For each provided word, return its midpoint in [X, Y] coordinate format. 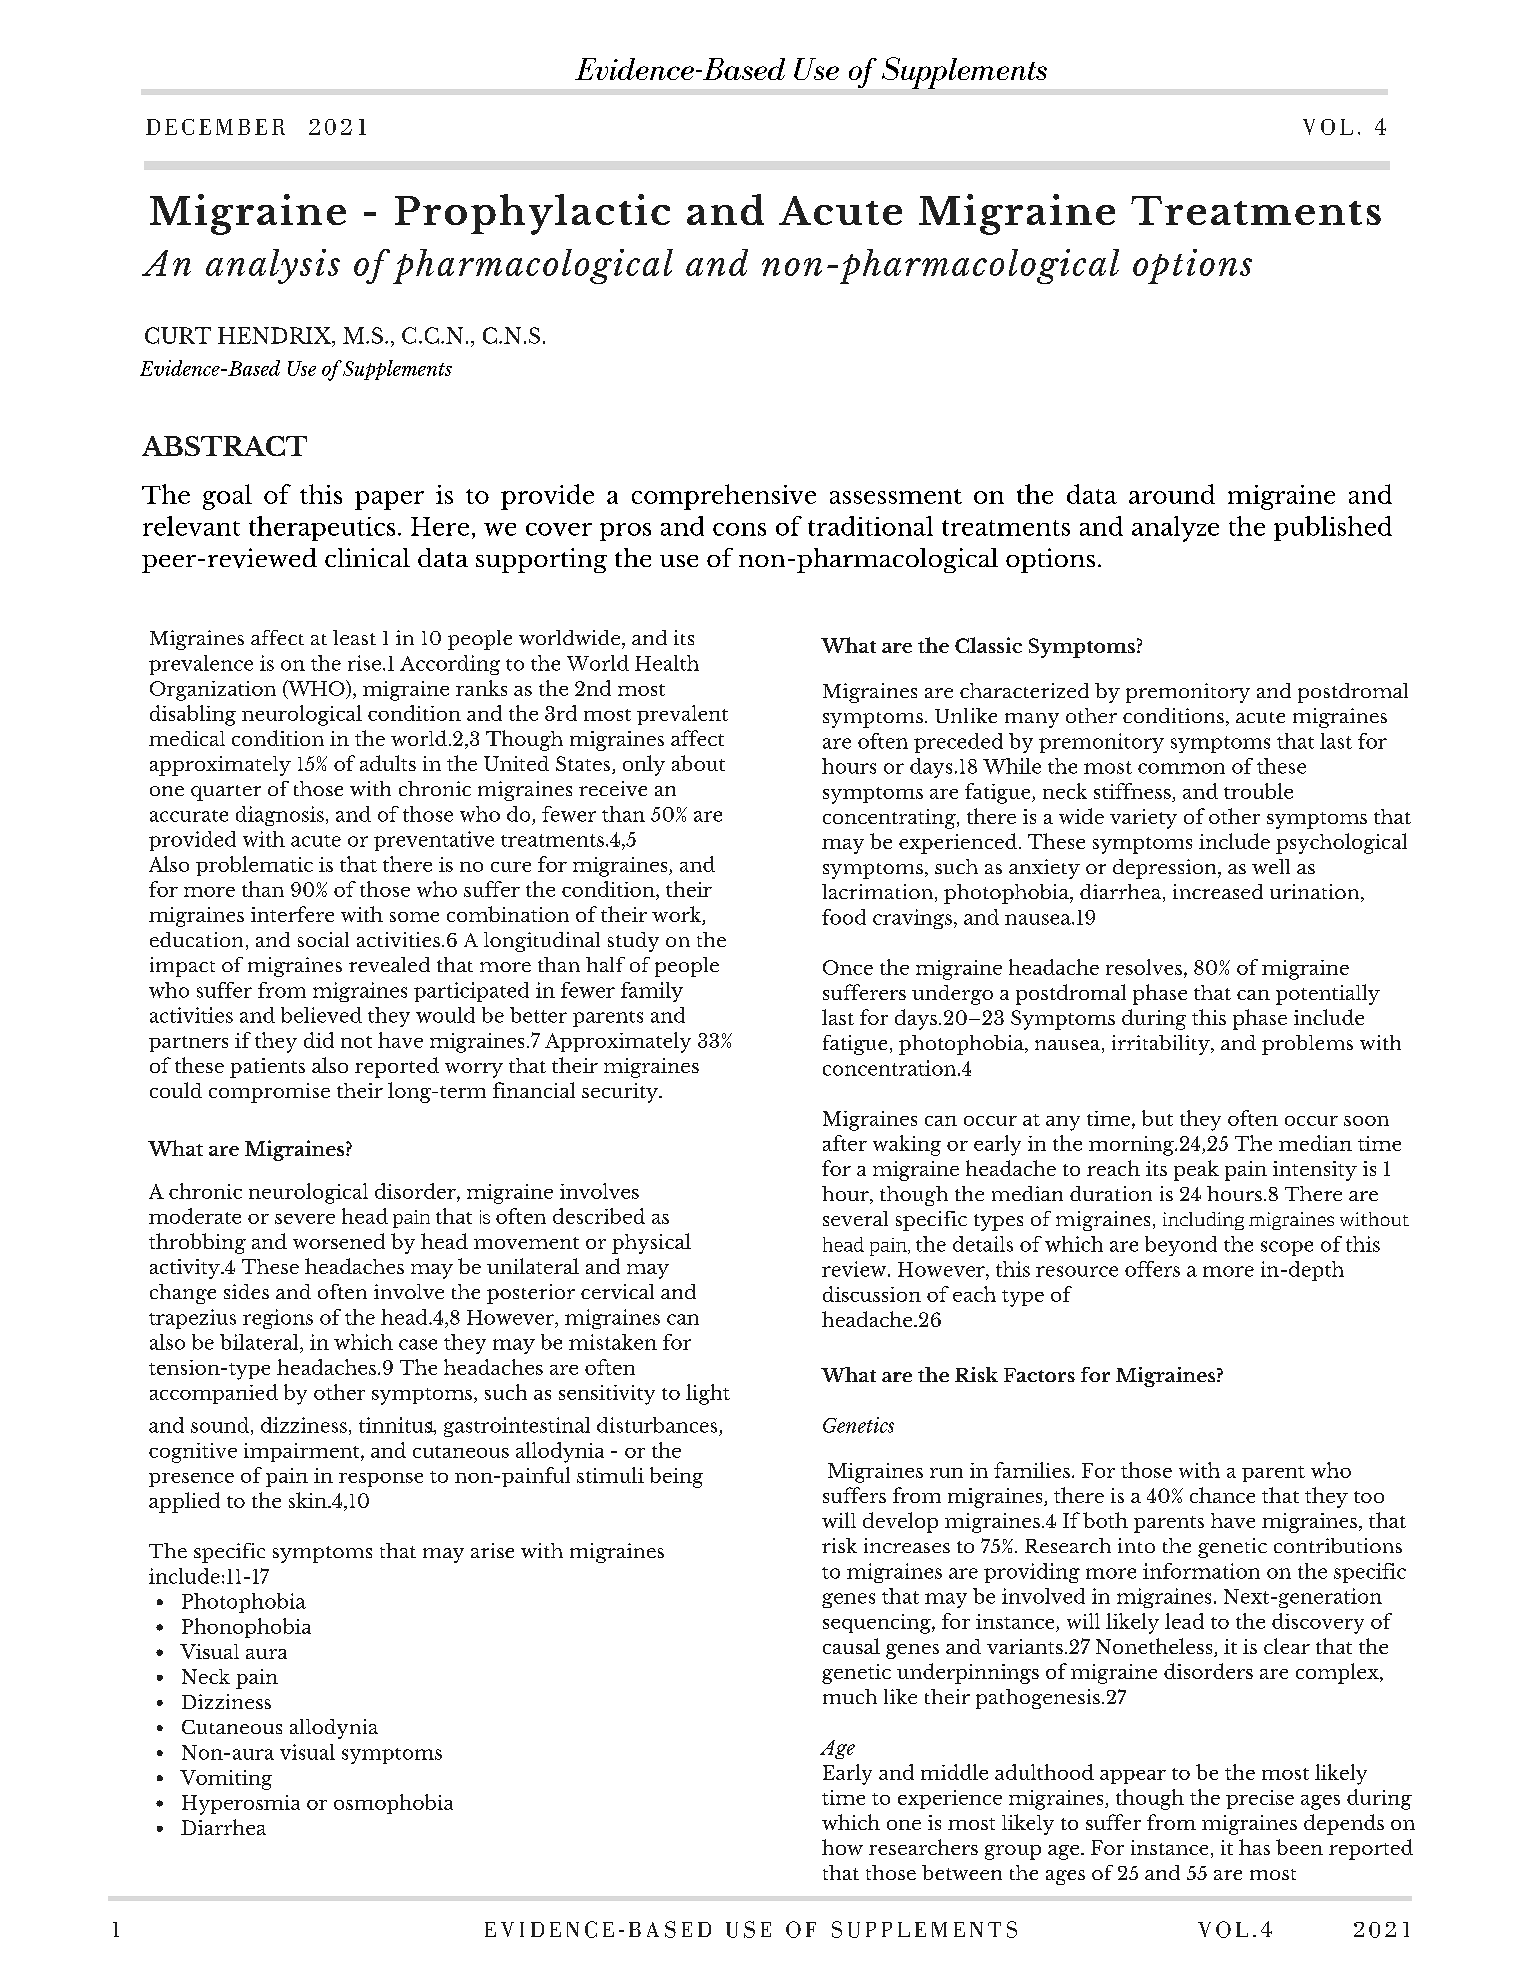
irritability [1162, 1045]
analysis [273, 266]
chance [1222, 1495]
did [319, 1040]
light [708, 1394]
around [1172, 494]
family [652, 992]
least [354, 637]
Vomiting [226, 1780]
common [1181, 768]
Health [667, 663]
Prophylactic [532, 214]
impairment [303, 1452]
